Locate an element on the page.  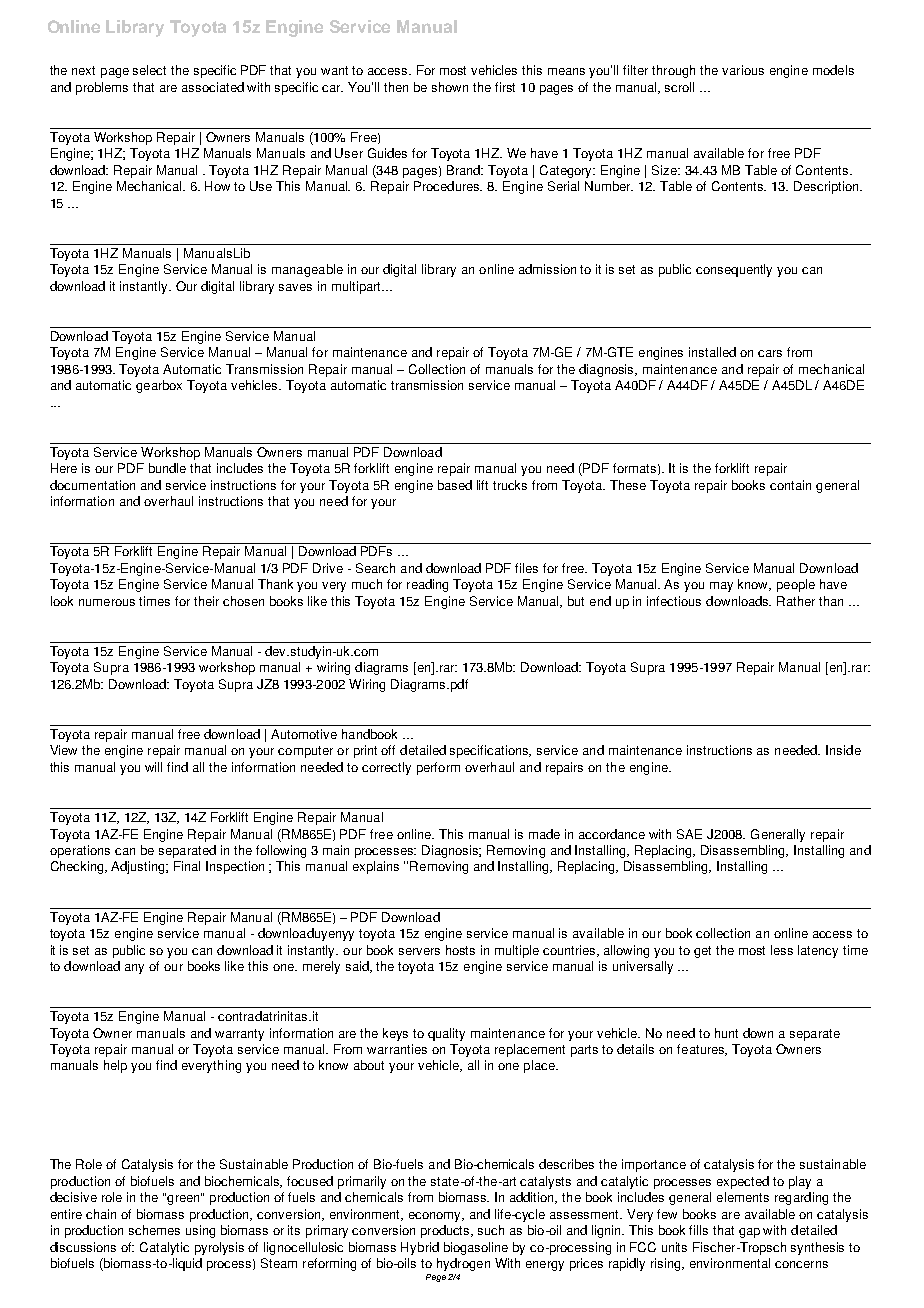
may is located at coordinates (721, 587).
